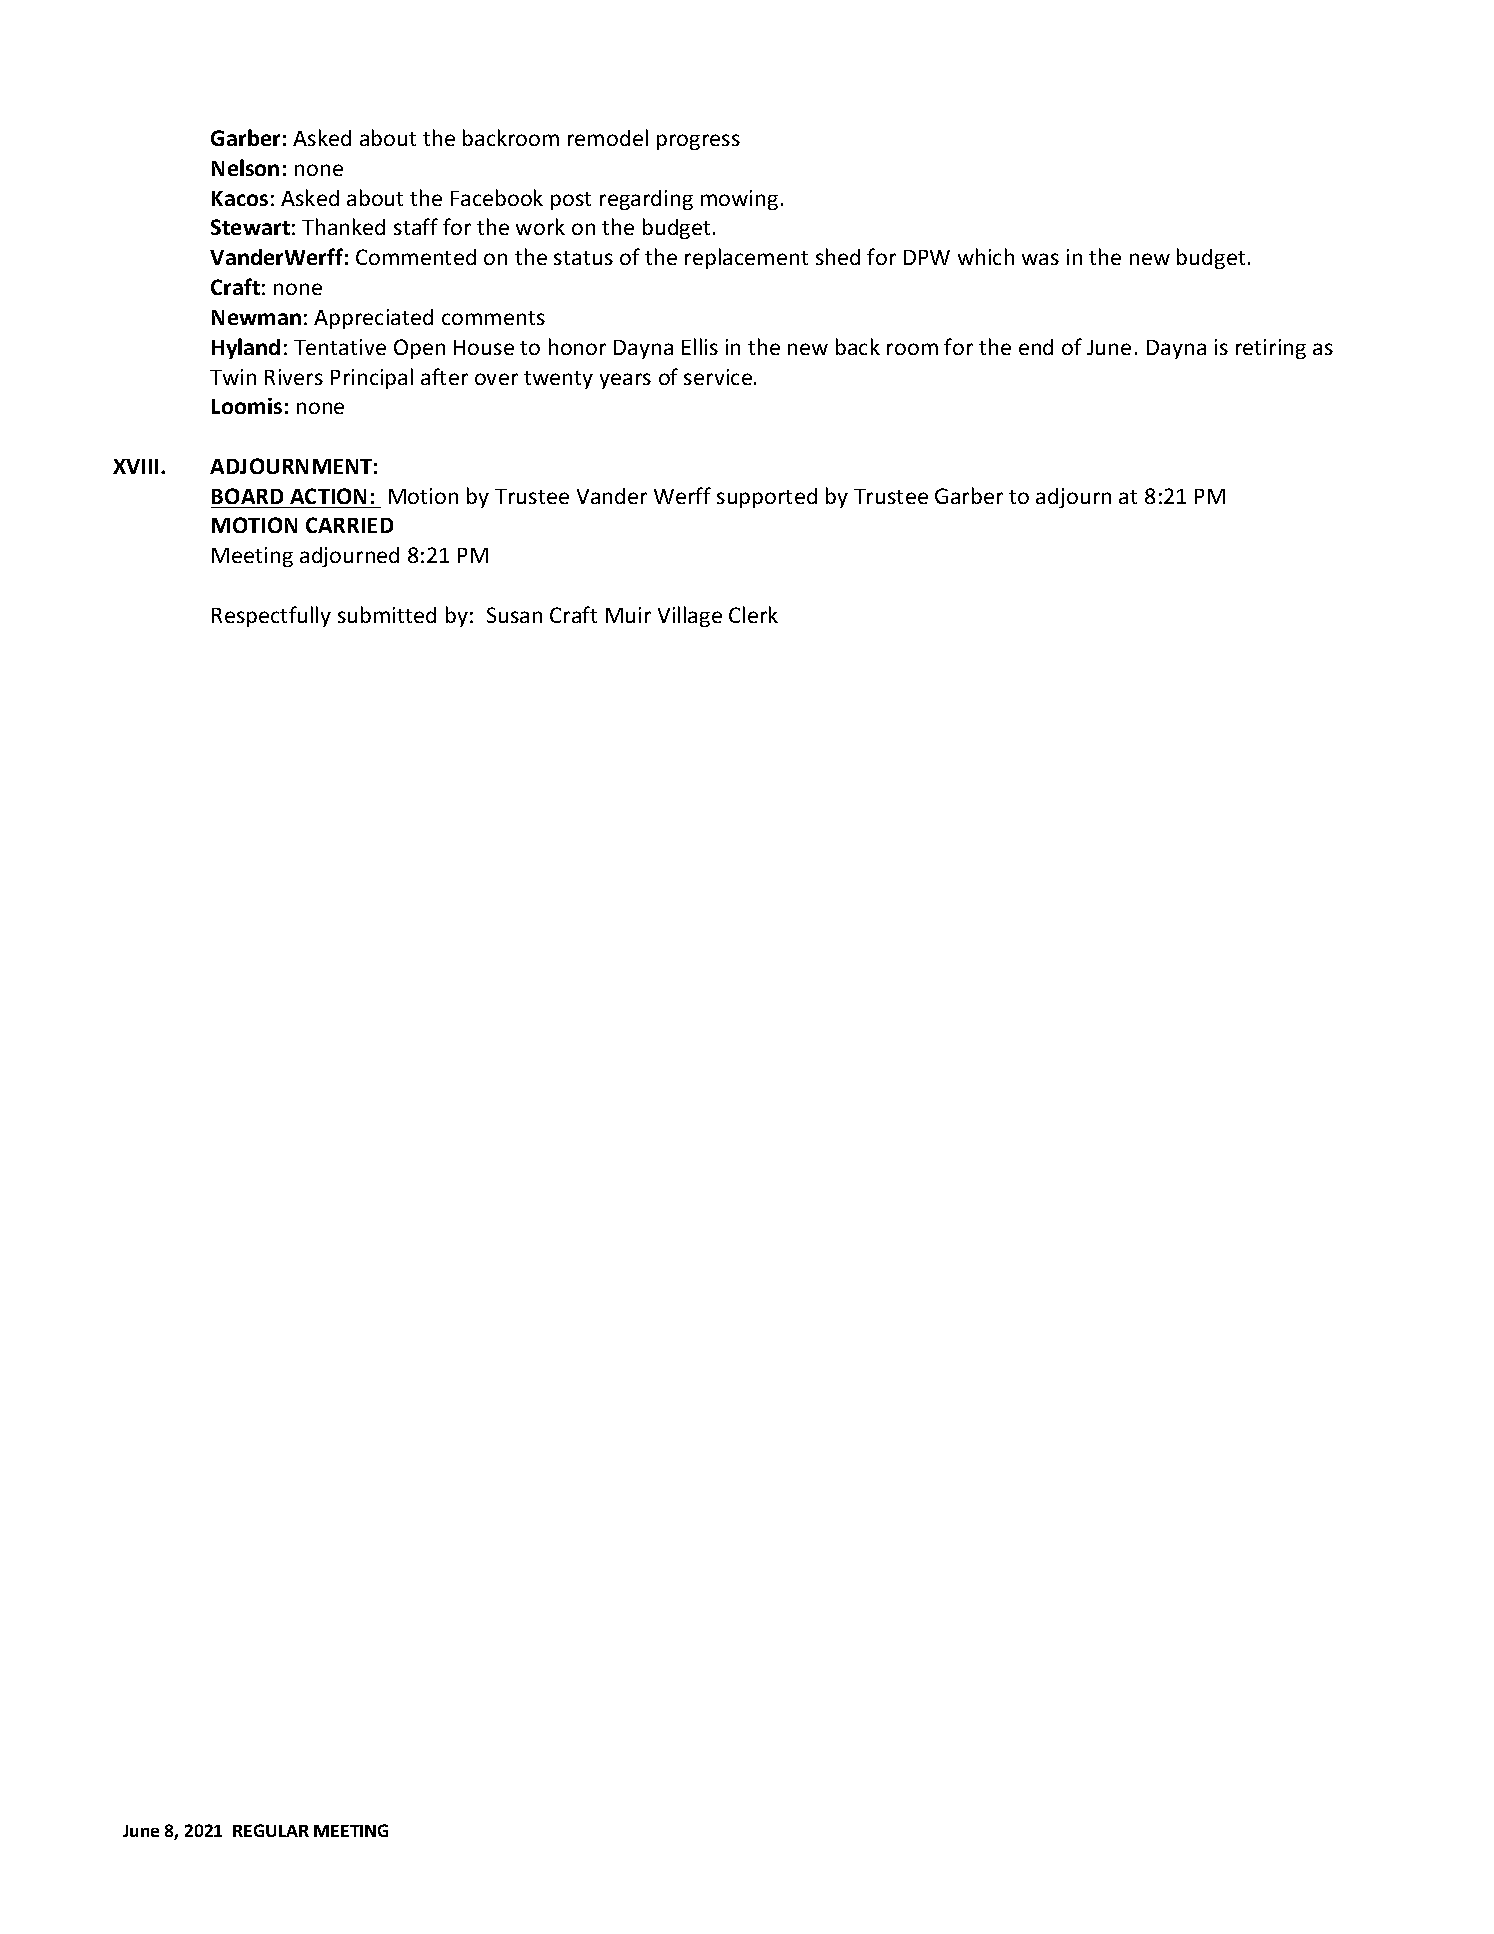 This screenshot has height=1934, width=1494. What do you see at coordinates (739, 200) in the screenshot?
I see `mowing` at bounding box center [739, 200].
